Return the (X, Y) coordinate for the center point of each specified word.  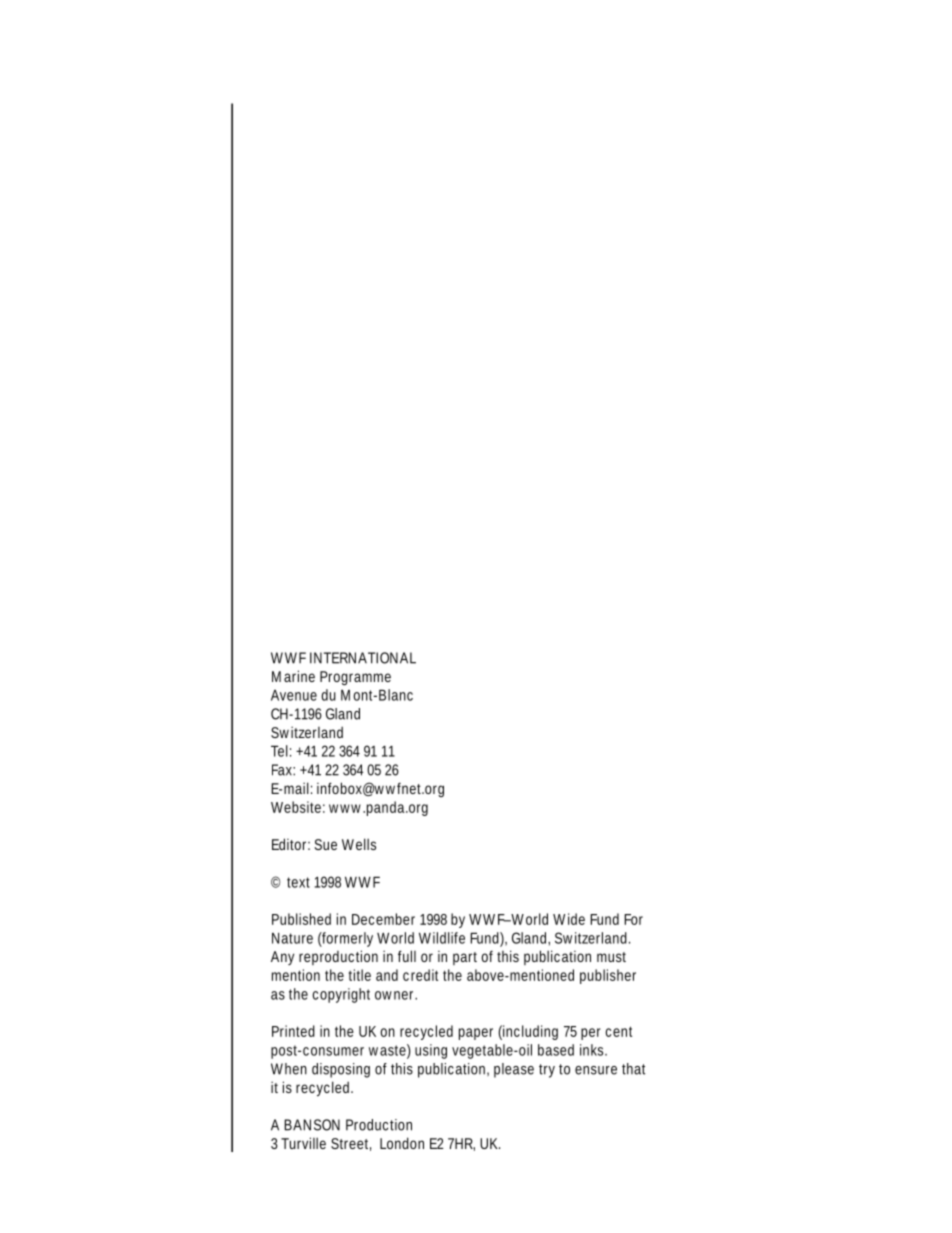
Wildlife (442, 938)
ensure (596, 1070)
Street (351, 1144)
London (402, 1143)
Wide (569, 919)
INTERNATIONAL (363, 658)
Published (301, 919)
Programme (355, 678)
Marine (293, 676)
